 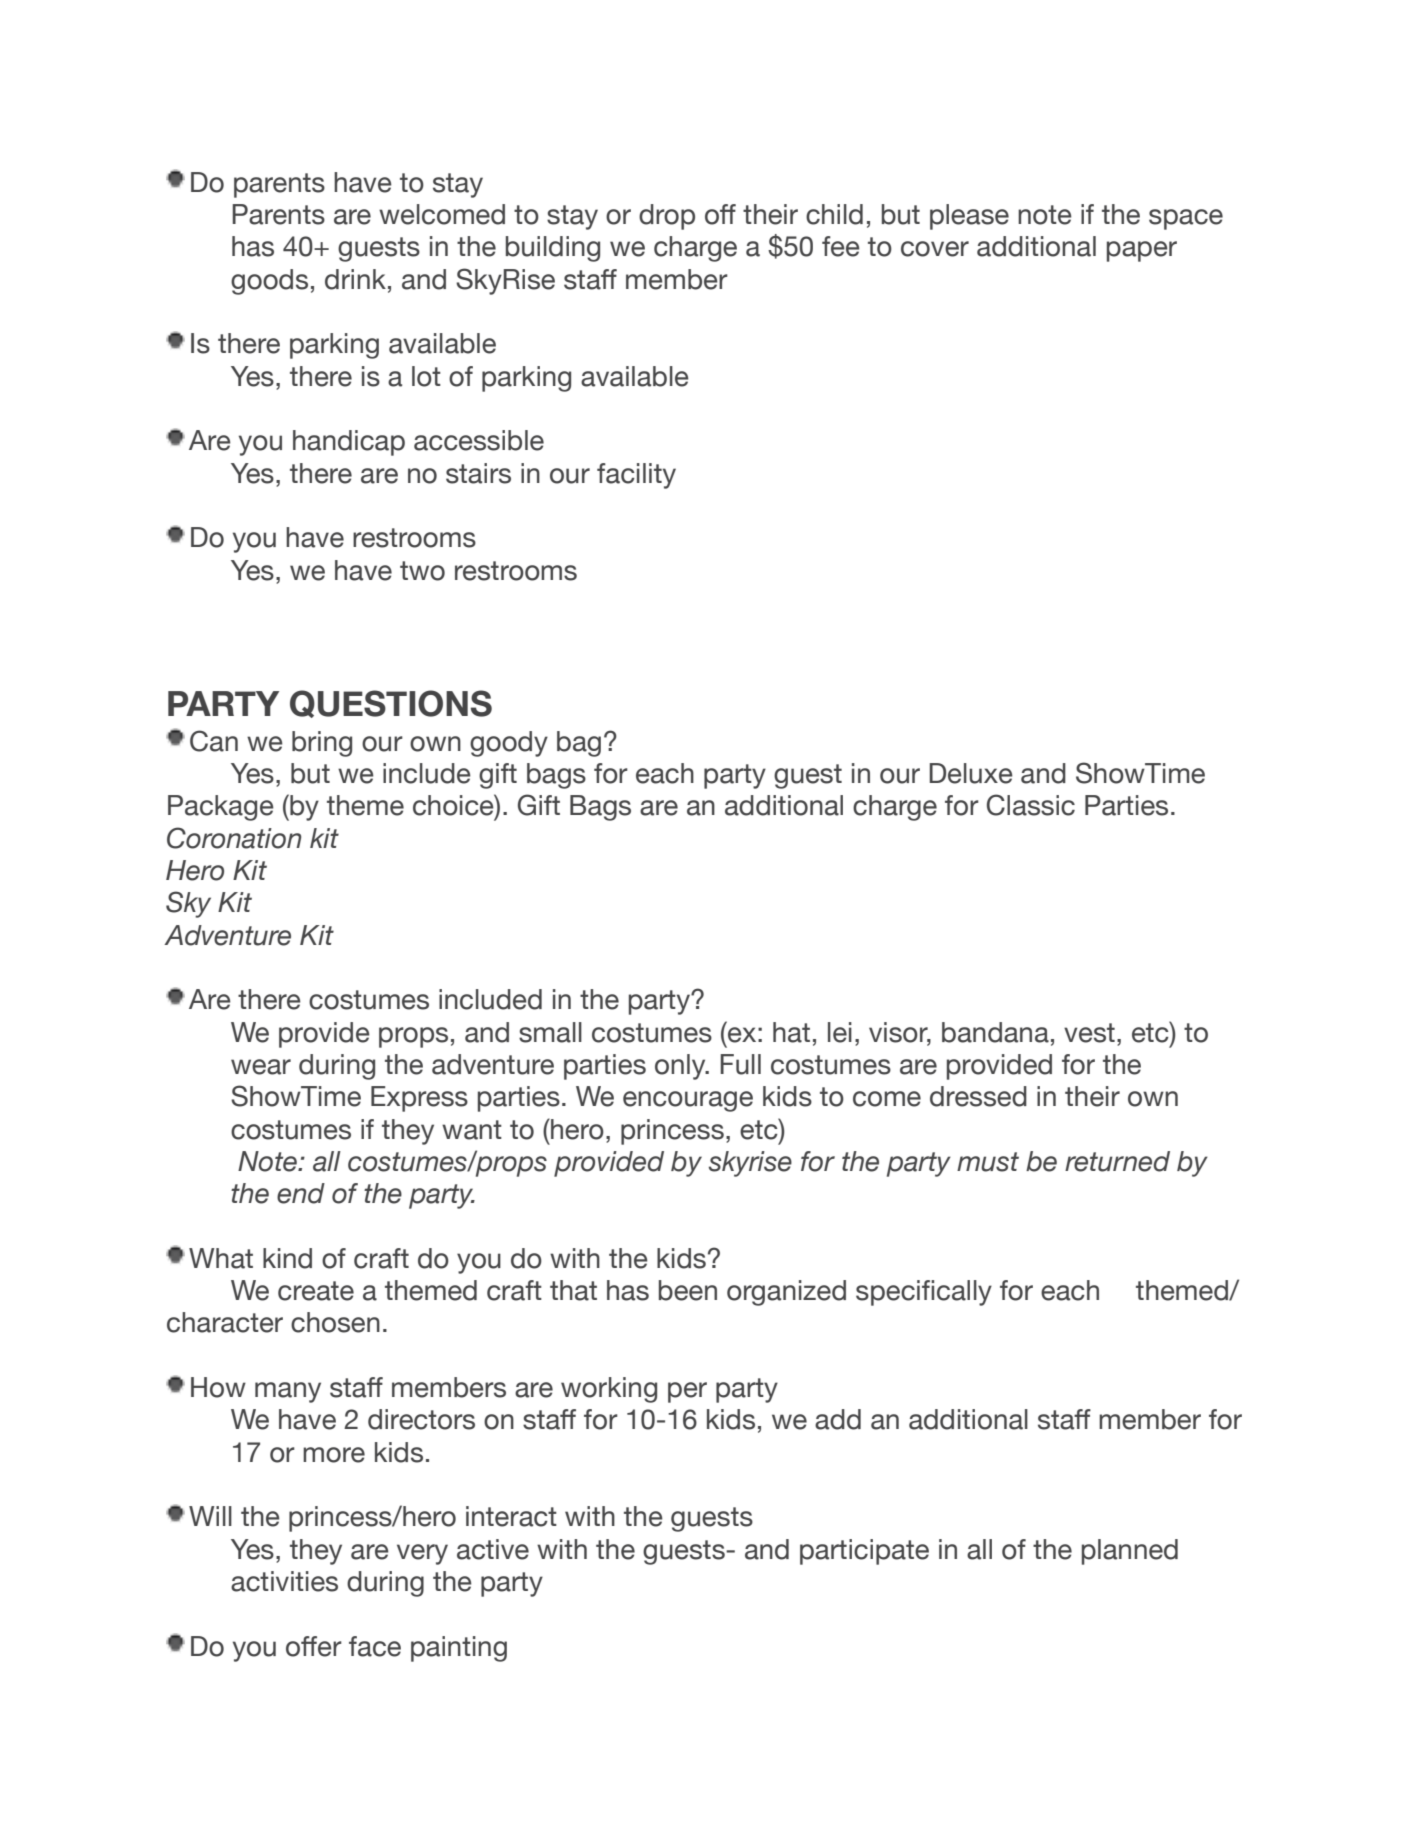 What do you see at coordinates (355, 279) in the screenshot?
I see `drink` at bounding box center [355, 279].
